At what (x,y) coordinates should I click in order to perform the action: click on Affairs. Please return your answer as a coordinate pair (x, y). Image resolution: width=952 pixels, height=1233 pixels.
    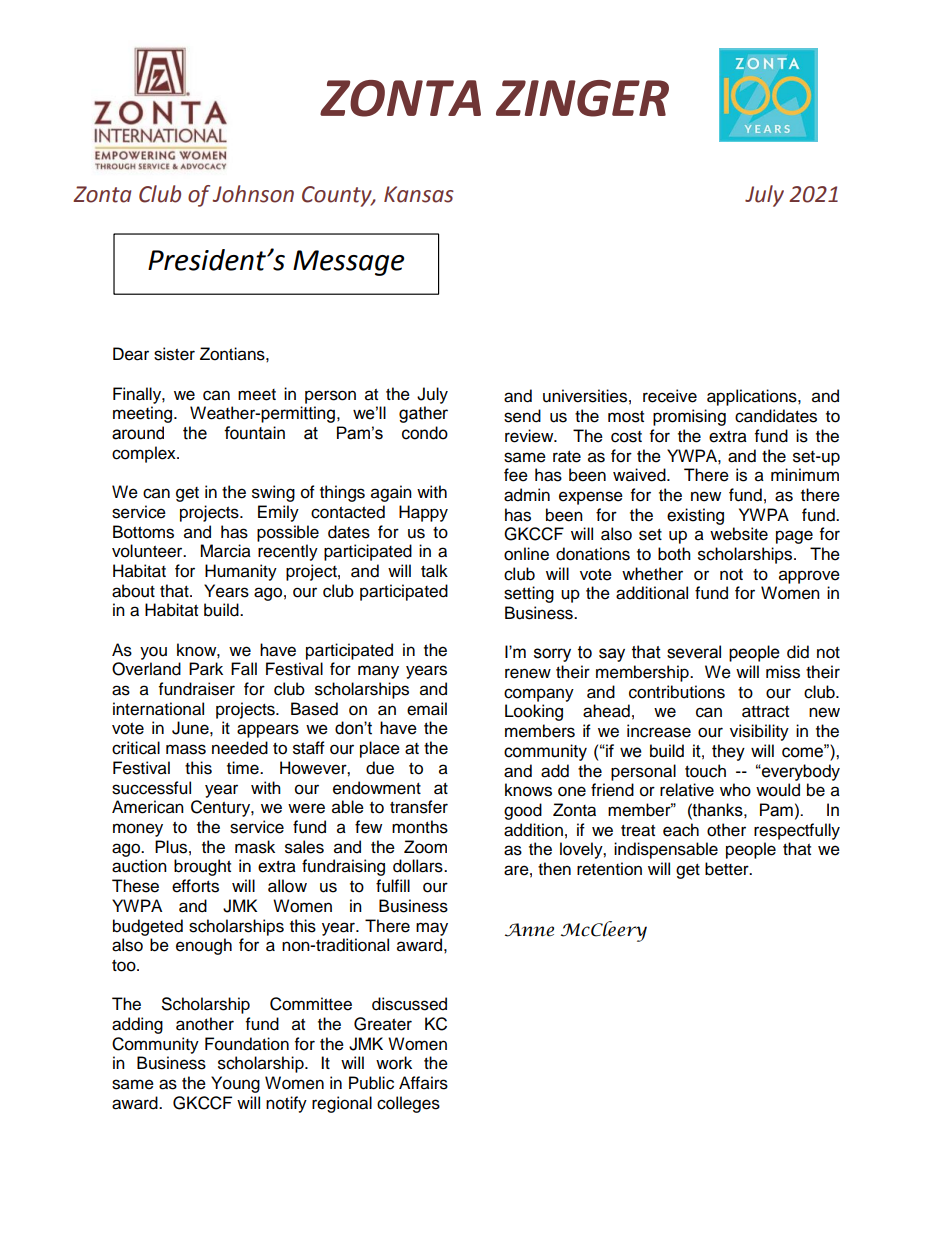
    Looking at the image, I should click on (423, 1083).
